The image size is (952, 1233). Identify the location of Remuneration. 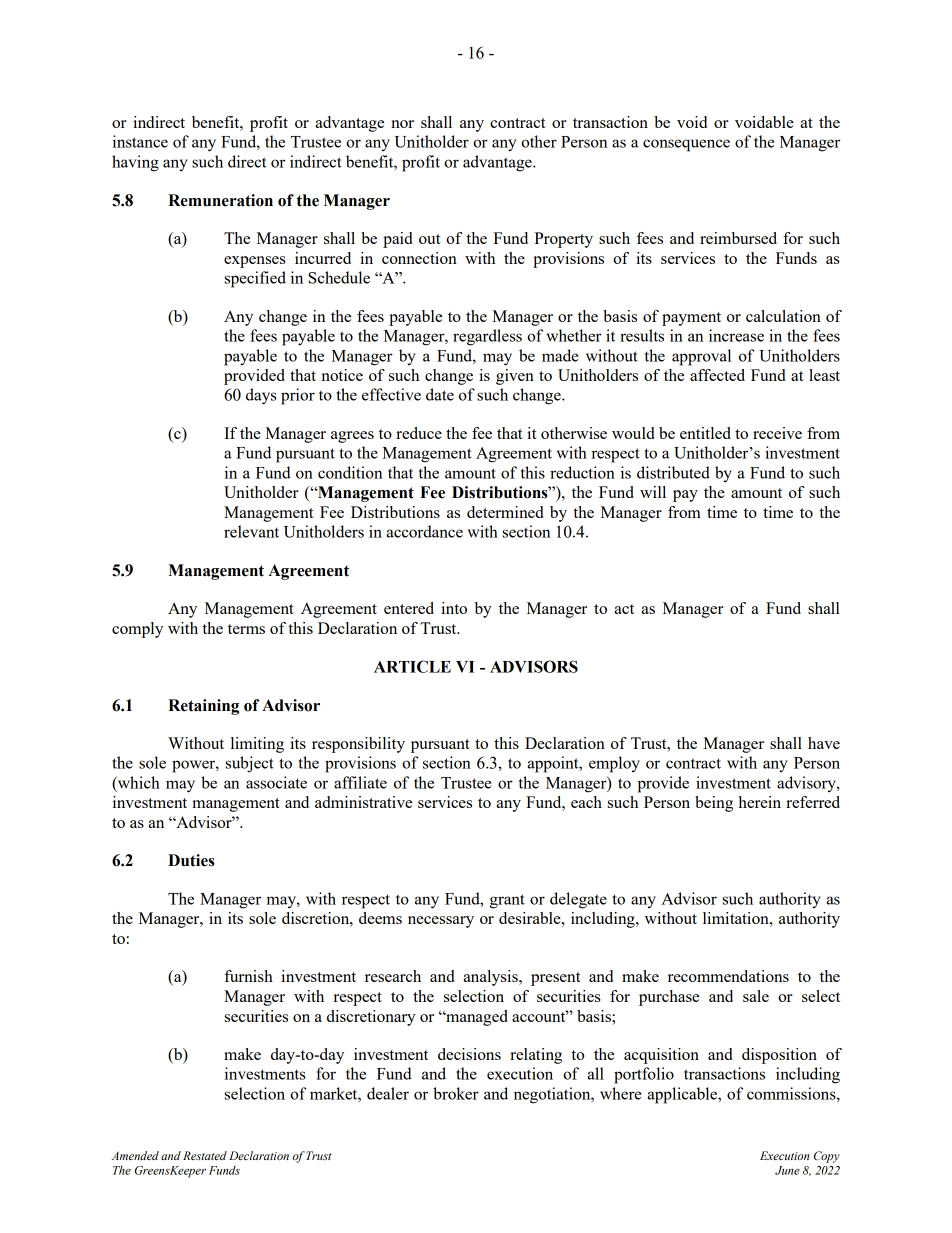
(220, 200).
